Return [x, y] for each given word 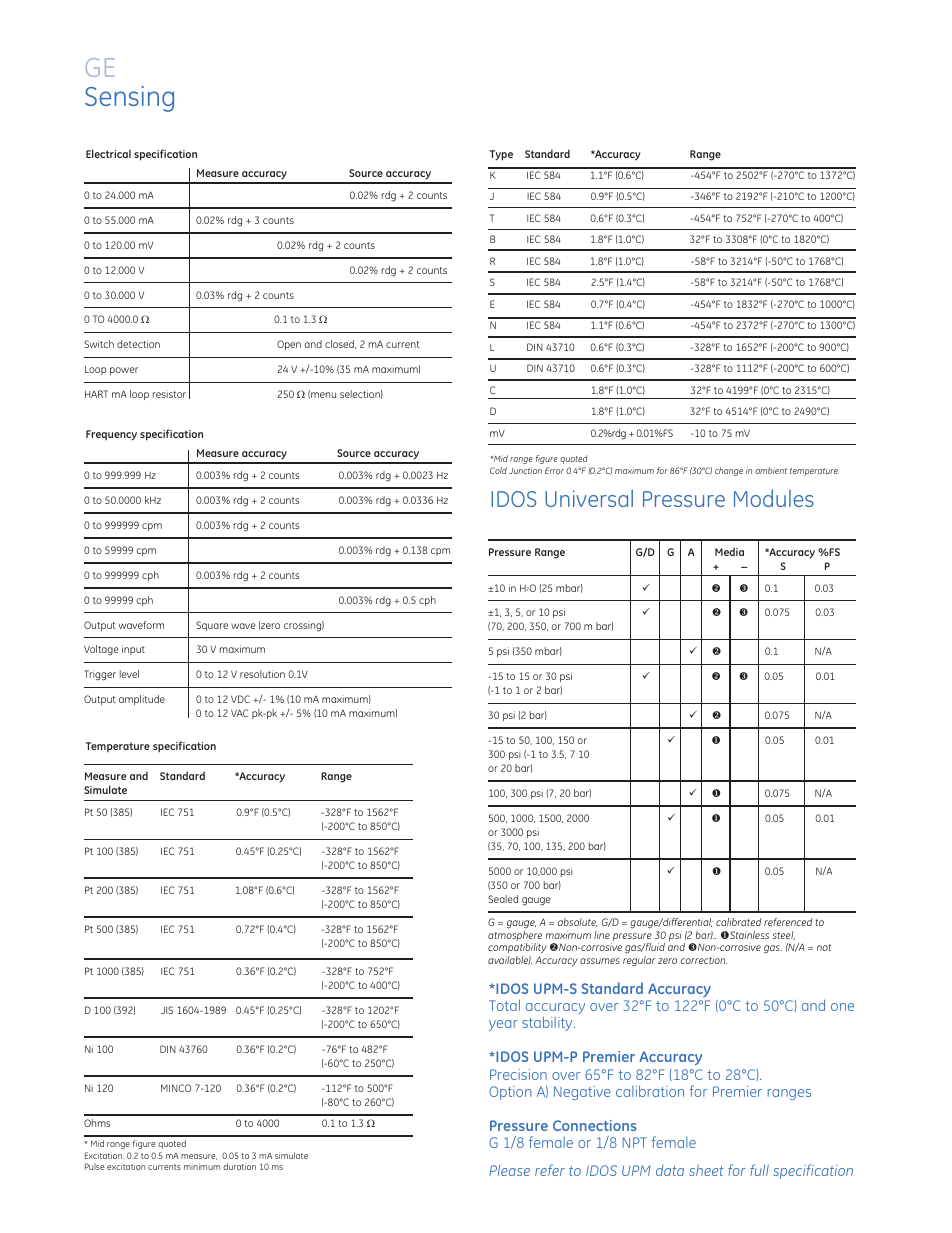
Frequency [111, 435]
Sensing [129, 99]
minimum [202, 1166]
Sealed [503, 899]
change [729, 471]
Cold [498, 470]
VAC [239, 713]
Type [501, 155]
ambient [771, 470]
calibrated [738, 922]
